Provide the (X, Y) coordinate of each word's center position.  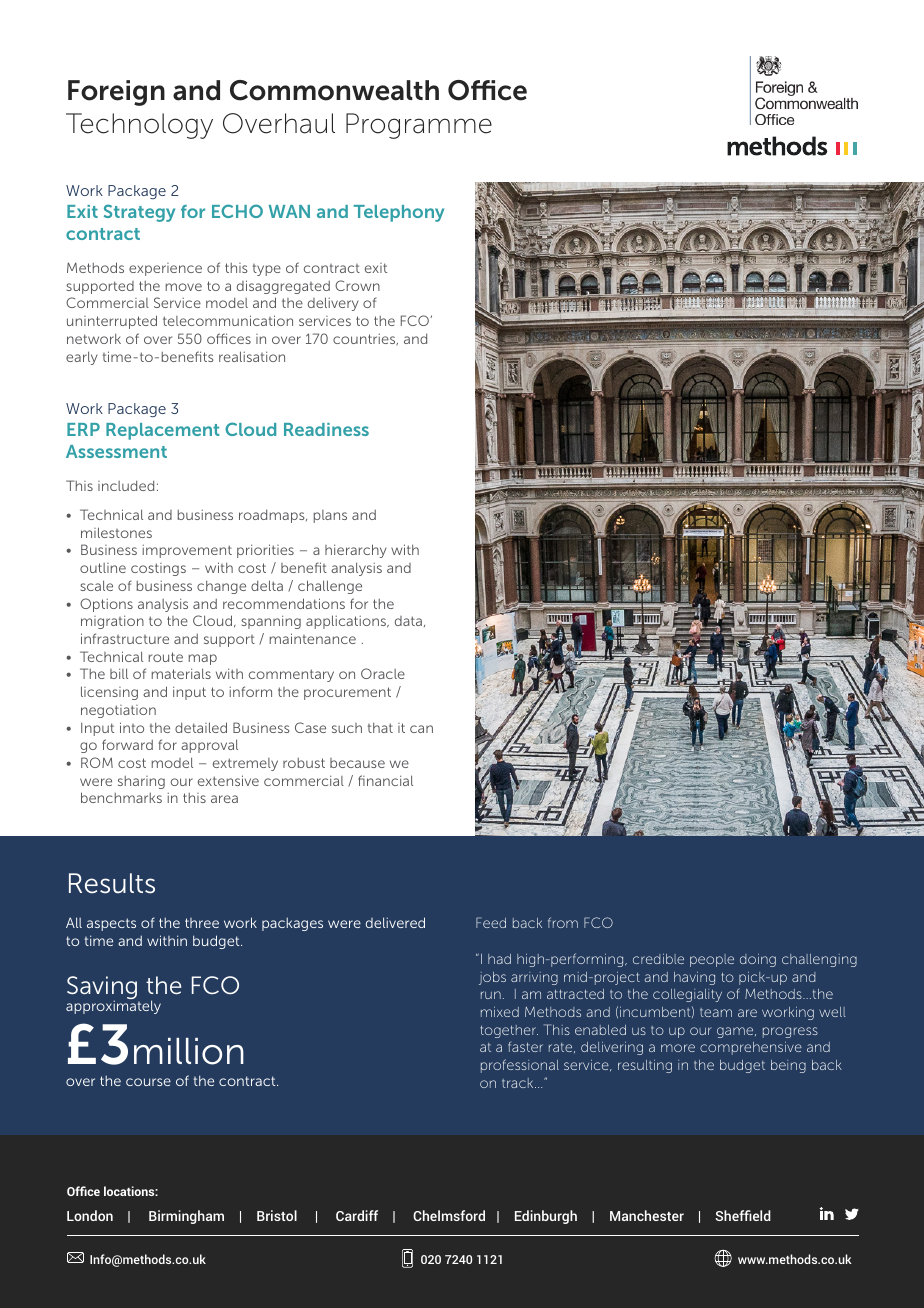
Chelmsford (449, 1215)
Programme (419, 126)
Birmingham (186, 1217)
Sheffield (743, 1215)
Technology (139, 126)
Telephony (398, 213)
